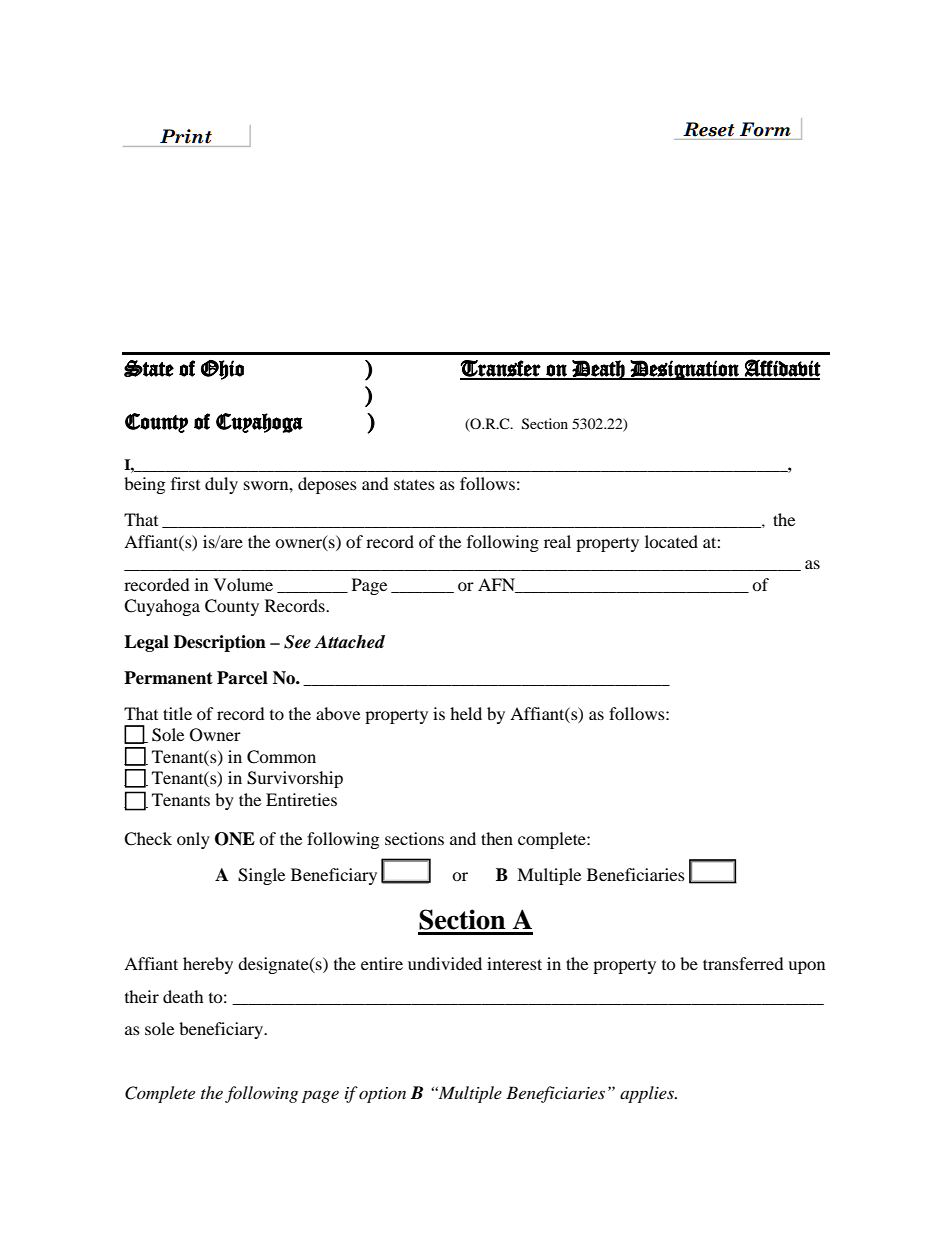 This page has width=952, height=1233. I want to click on applies, so click(648, 1094).
